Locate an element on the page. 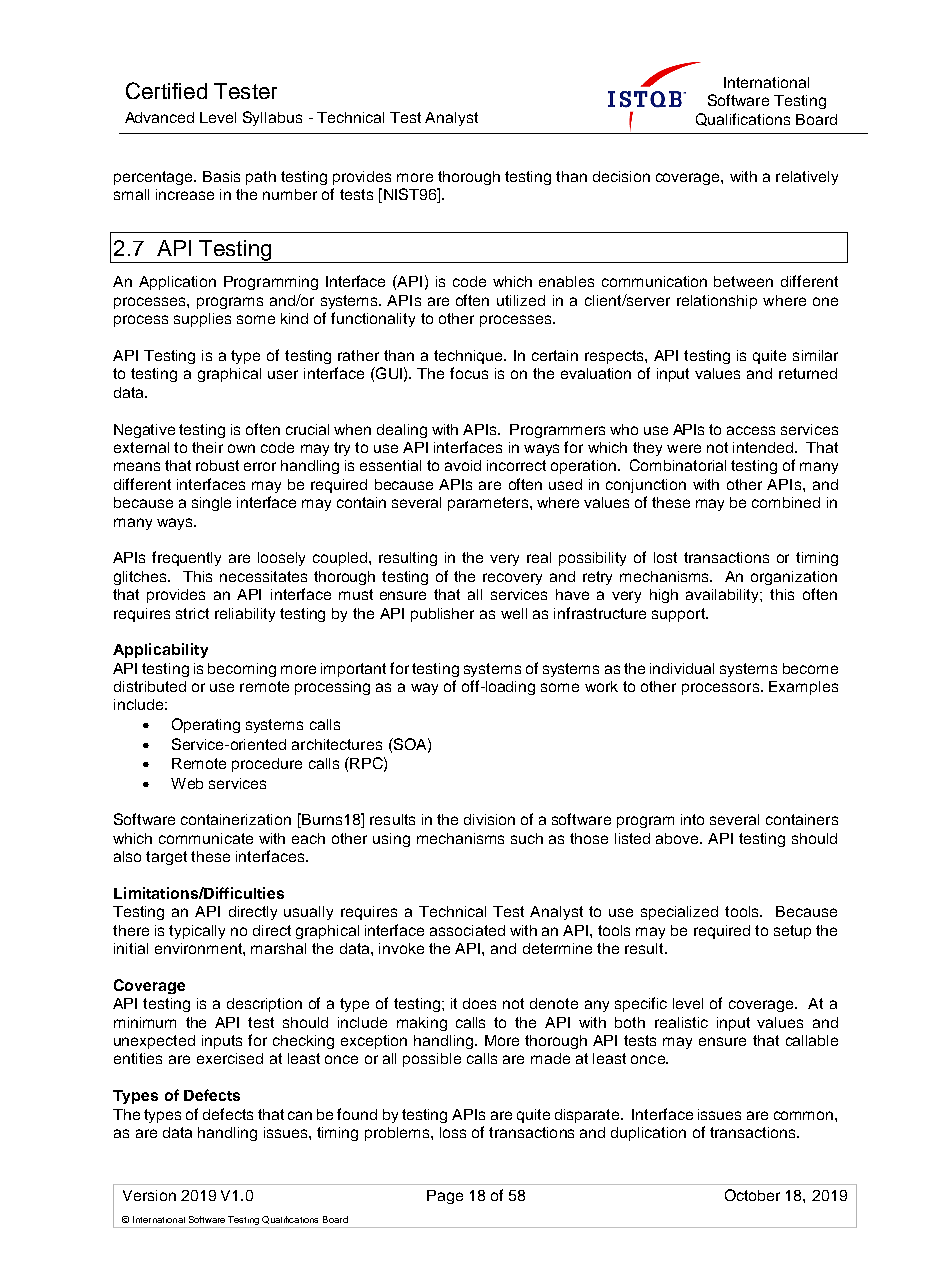  individual is located at coordinates (682, 668).
